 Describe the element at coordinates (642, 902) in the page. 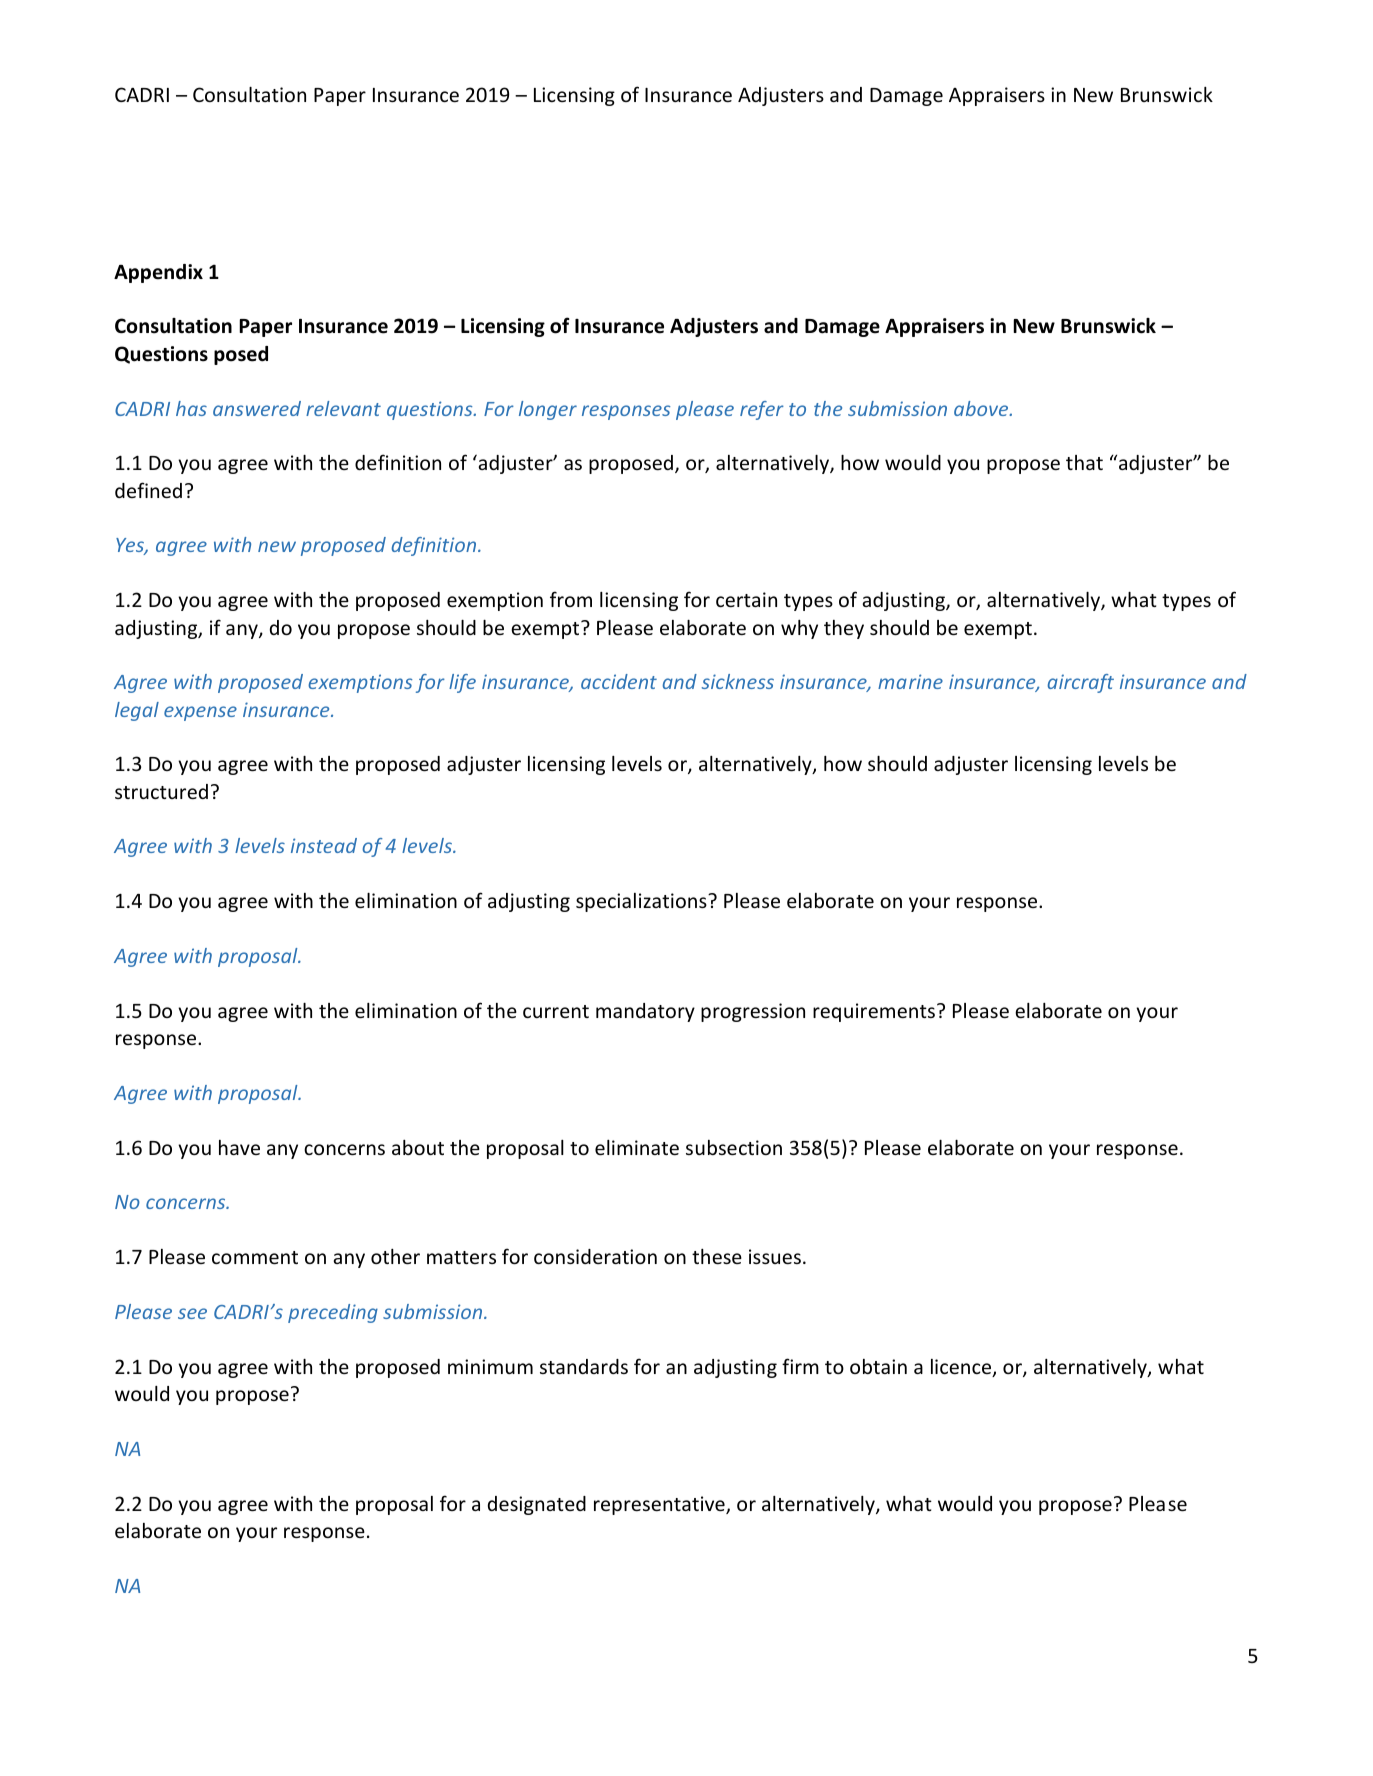

I see `specializations` at that location.
